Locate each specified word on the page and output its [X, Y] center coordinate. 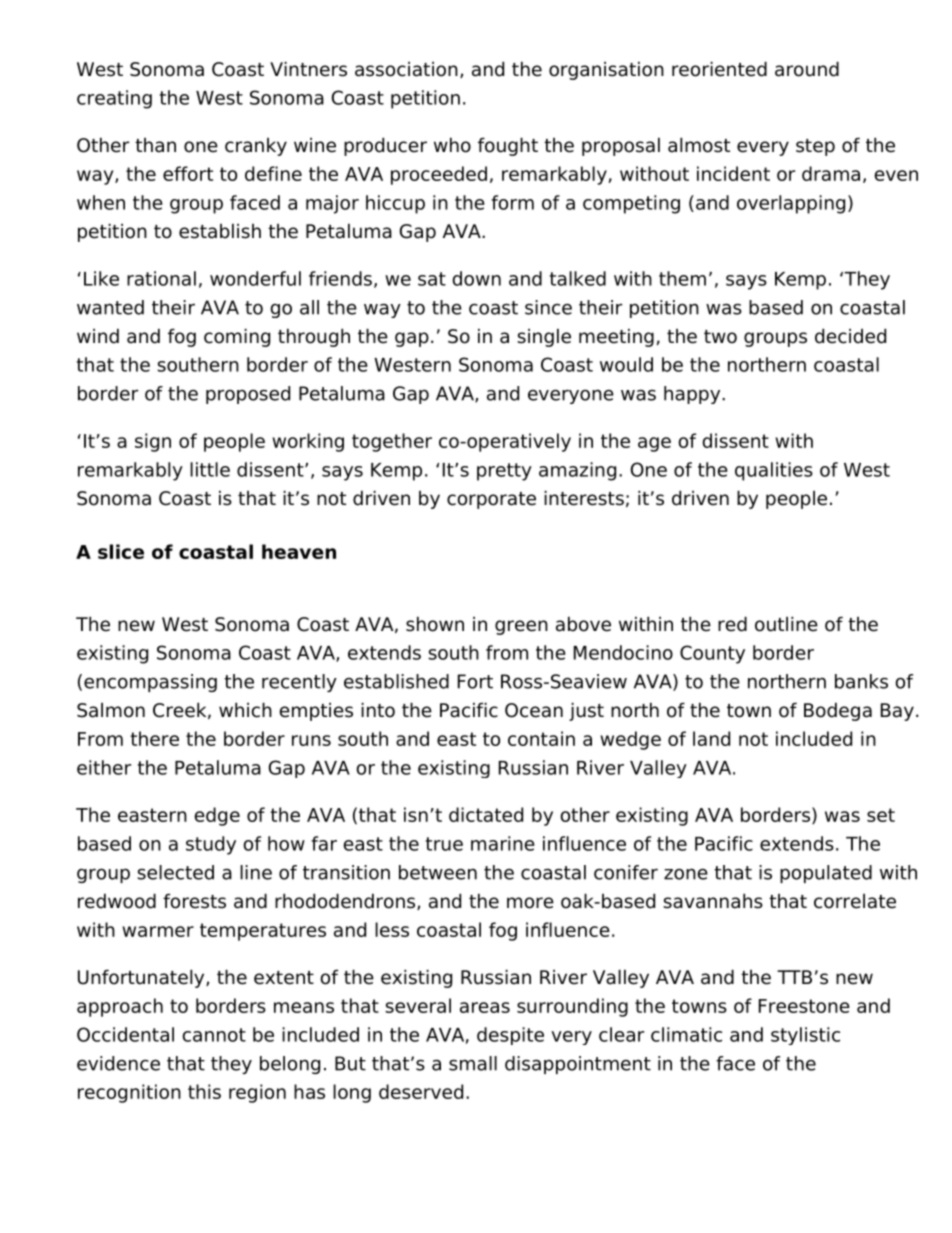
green [521, 627]
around [807, 69]
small [473, 1063]
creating [114, 99]
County [712, 654]
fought [508, 146]
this [204, 1091]
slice [121, 551]
